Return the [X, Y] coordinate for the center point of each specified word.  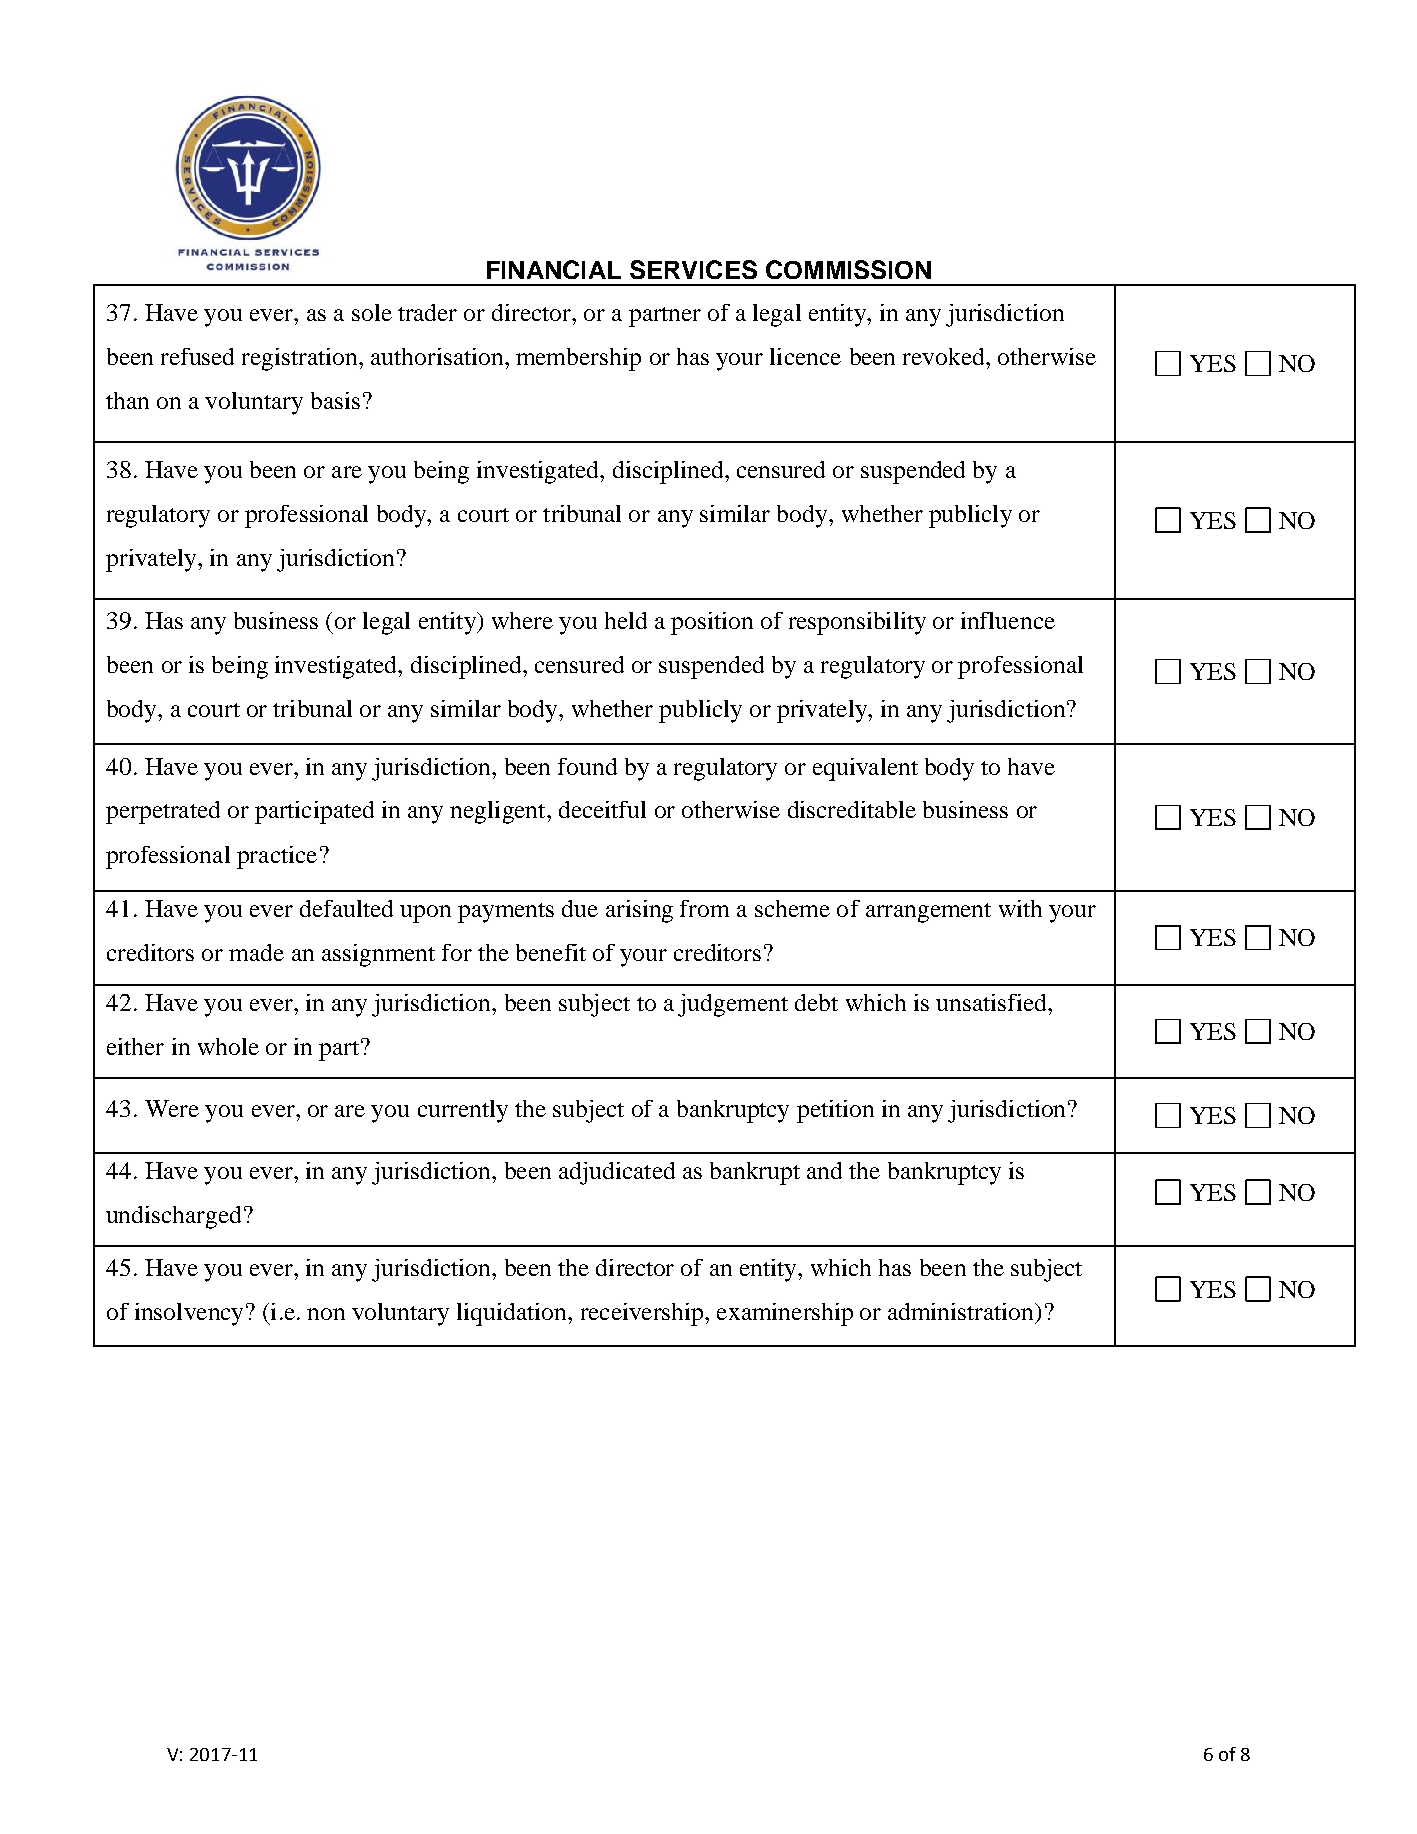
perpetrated [163, 812]
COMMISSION [848, 269]
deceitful [602, 809]
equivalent [865, 769]
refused [197, 356]
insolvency [189, 1314]
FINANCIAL [554, 269]
